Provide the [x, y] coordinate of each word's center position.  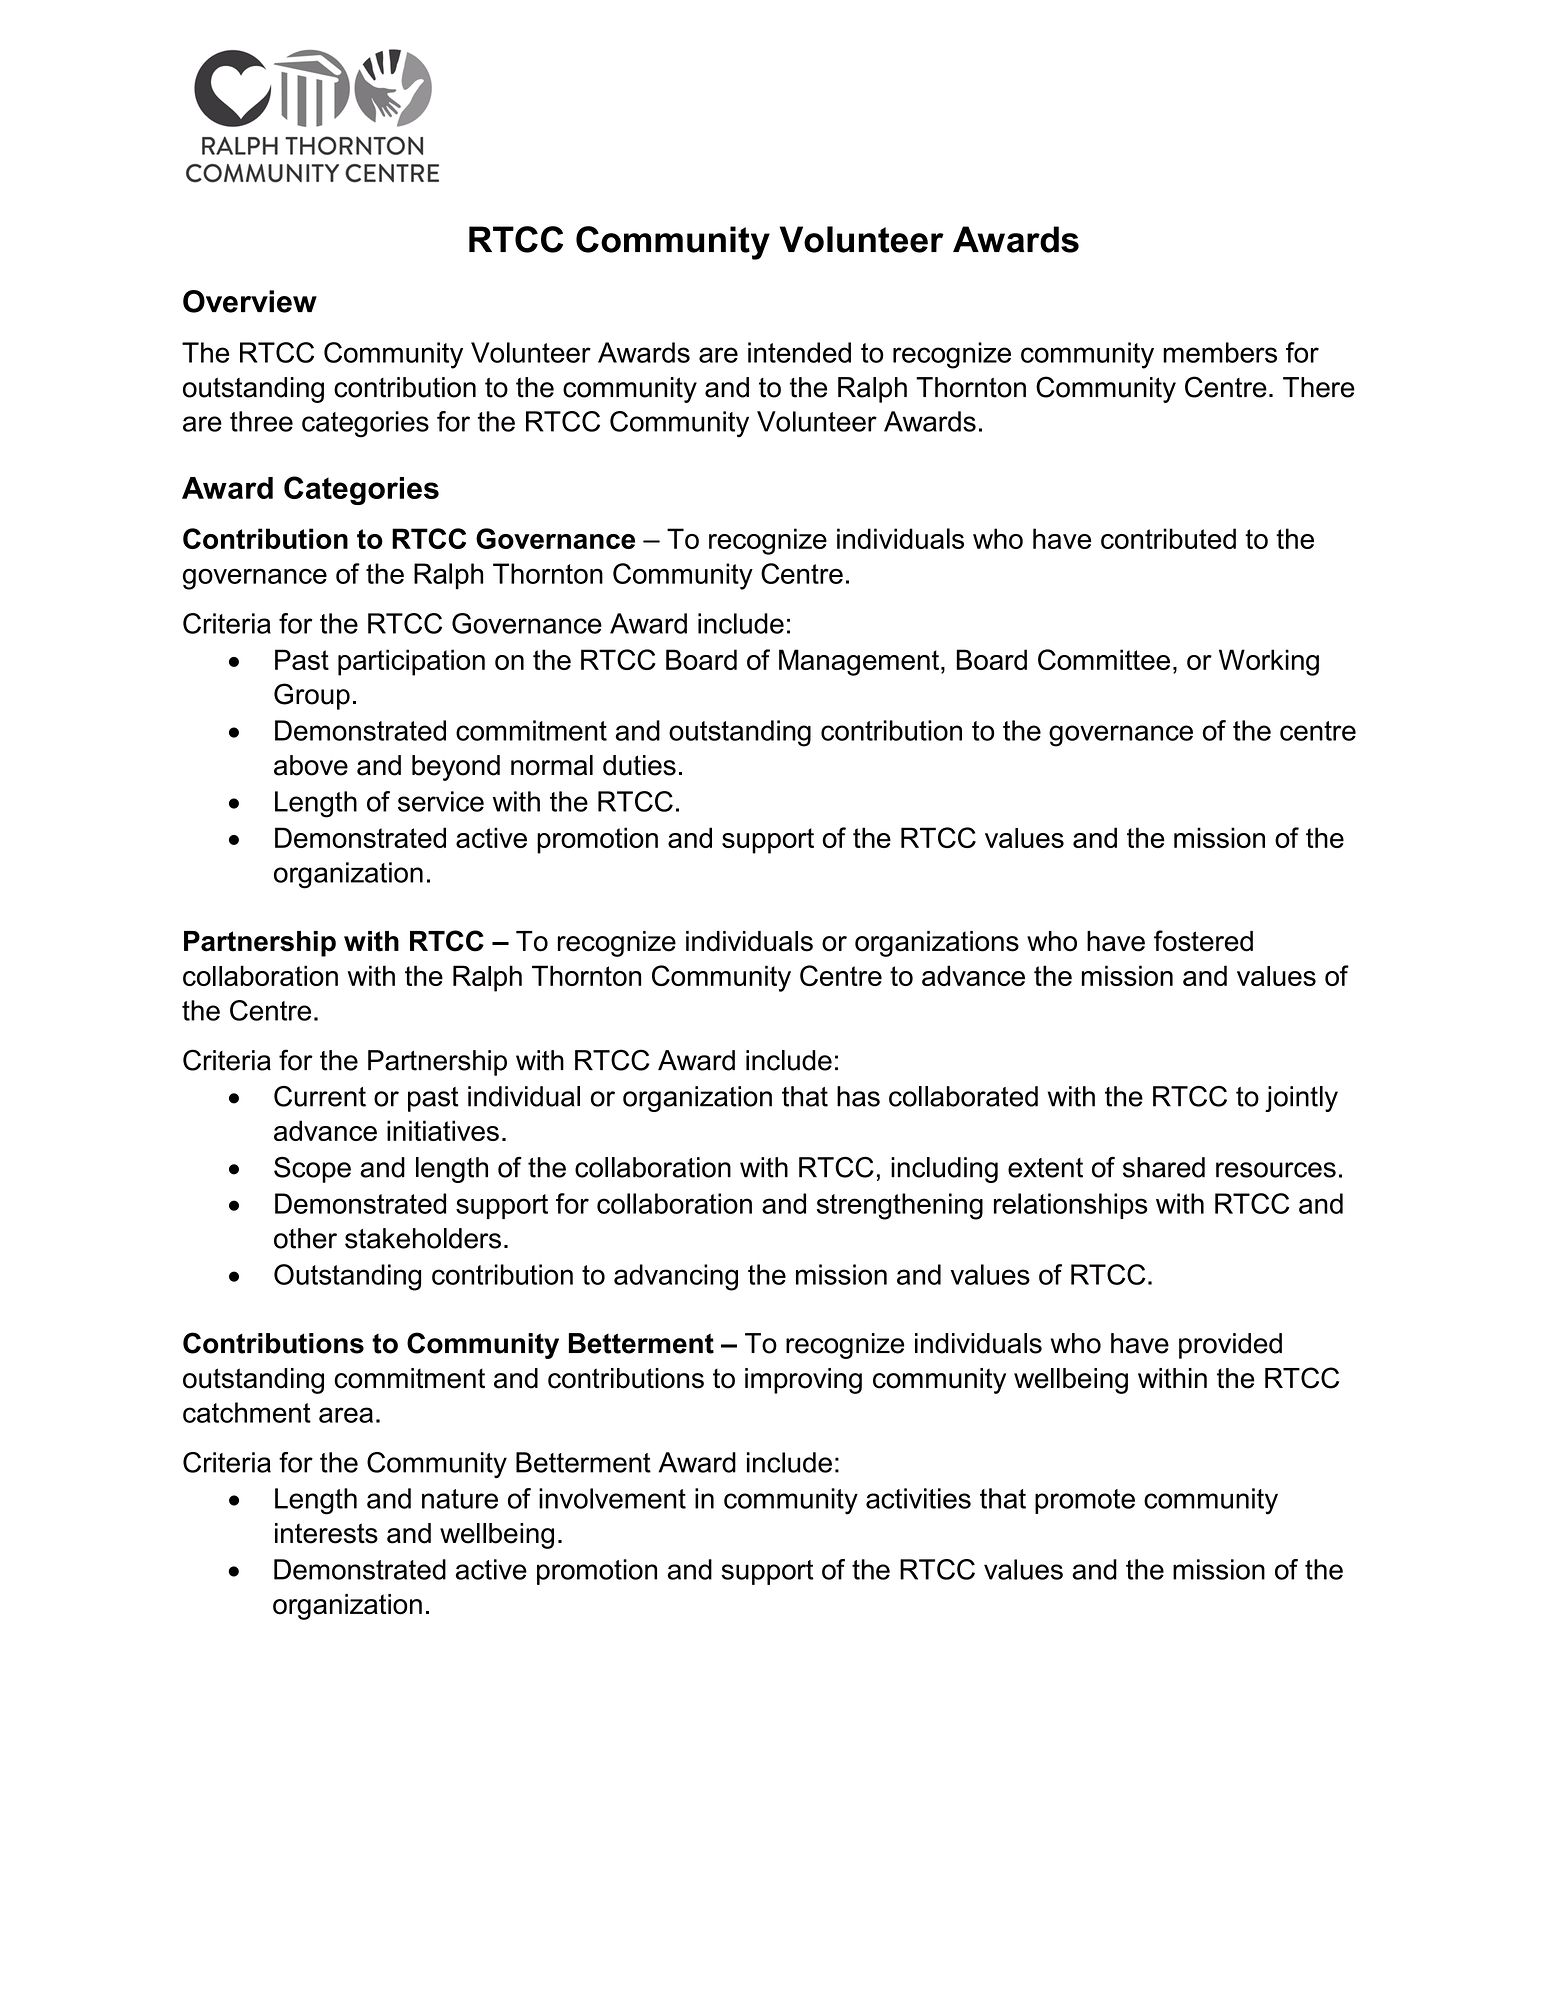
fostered [1203, 941]
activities [918, 1498]
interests [326, 1533]
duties [639, 765]
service [441, 801]
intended [799, 352]
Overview [250, 301]
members [1220, 352]
